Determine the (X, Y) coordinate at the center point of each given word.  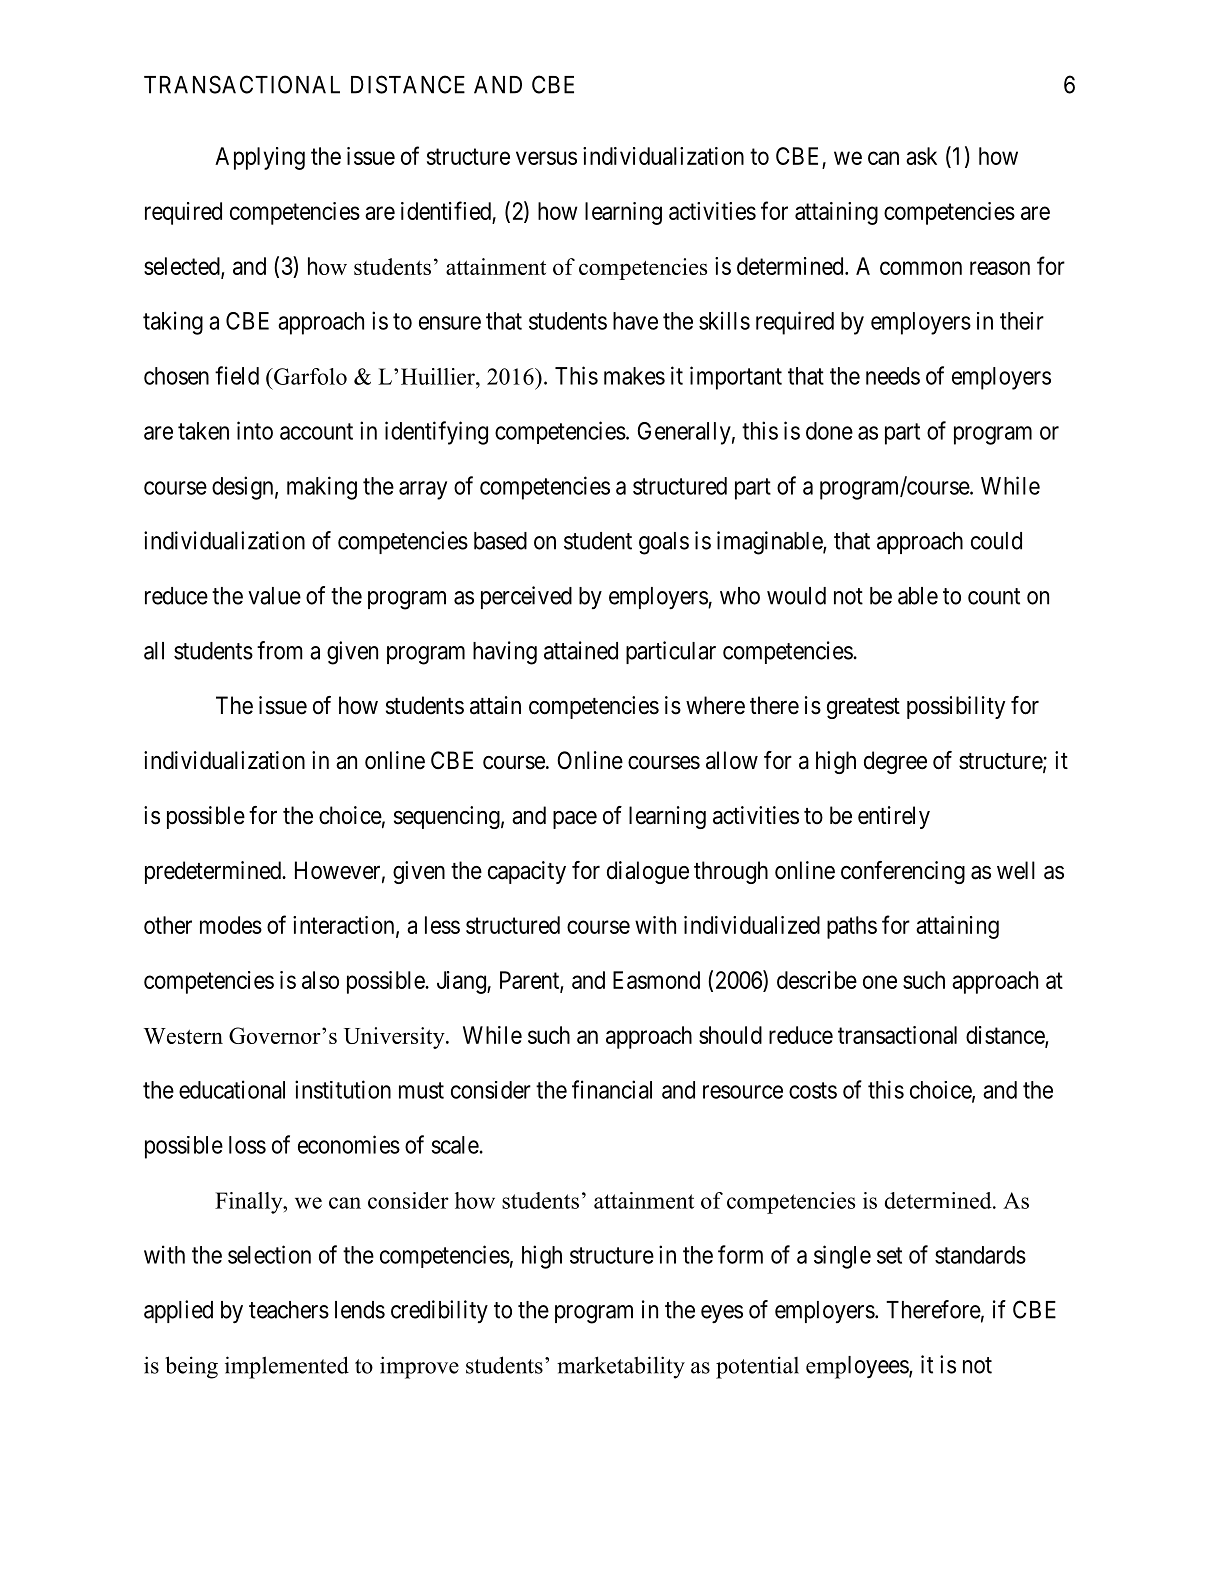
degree (895, 762)
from (280, 650)
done (829, 431)
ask (921, 156)
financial (612, 1089)
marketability (621, 1367)
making (322, 488)
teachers (289, 1310)
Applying (260, 158)
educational (232, 1089)
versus (546, 158)
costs (813, 1090)
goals (664, 543)
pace (575, 820)
